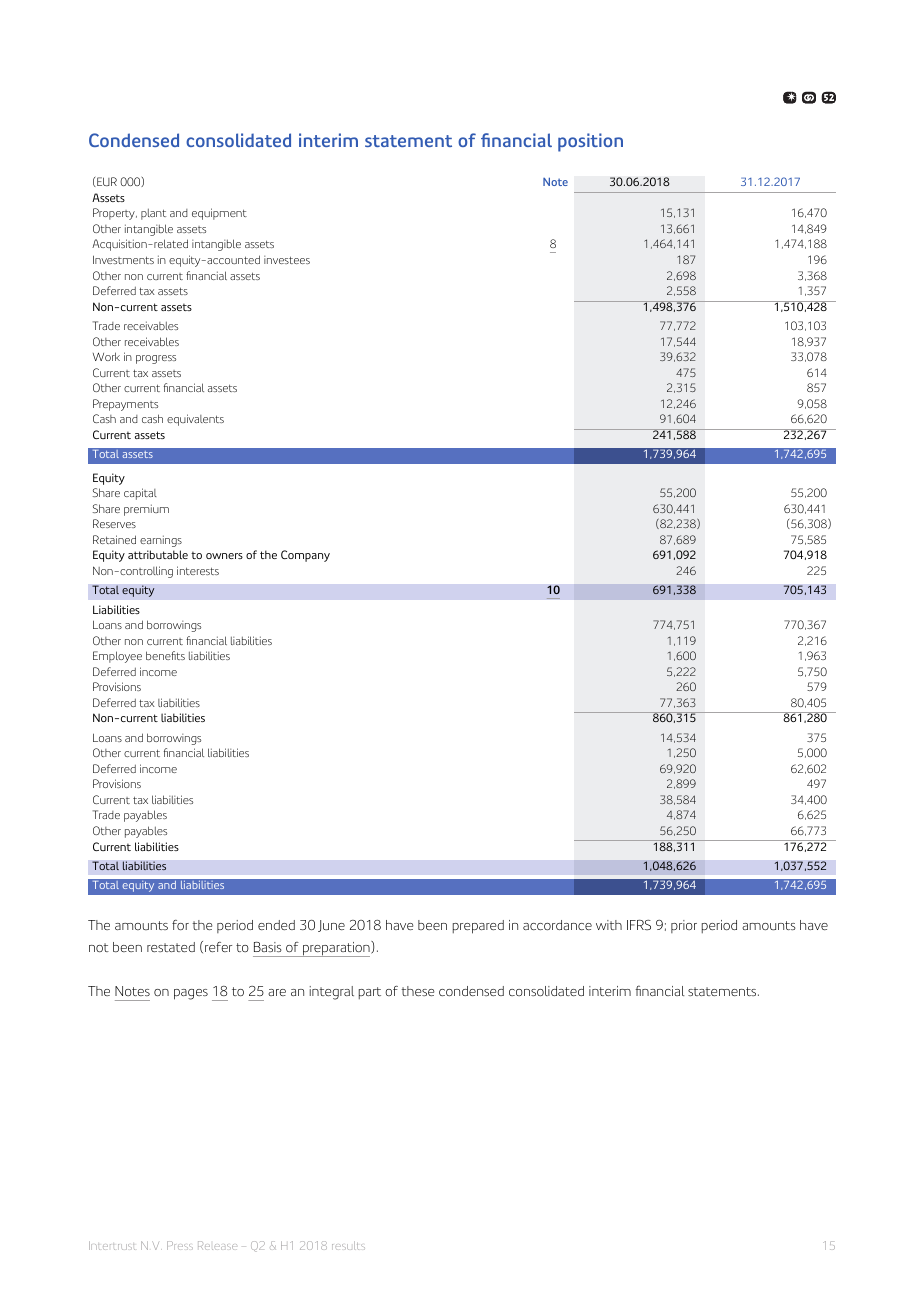  I want to click on plant, so click(153, 214).
